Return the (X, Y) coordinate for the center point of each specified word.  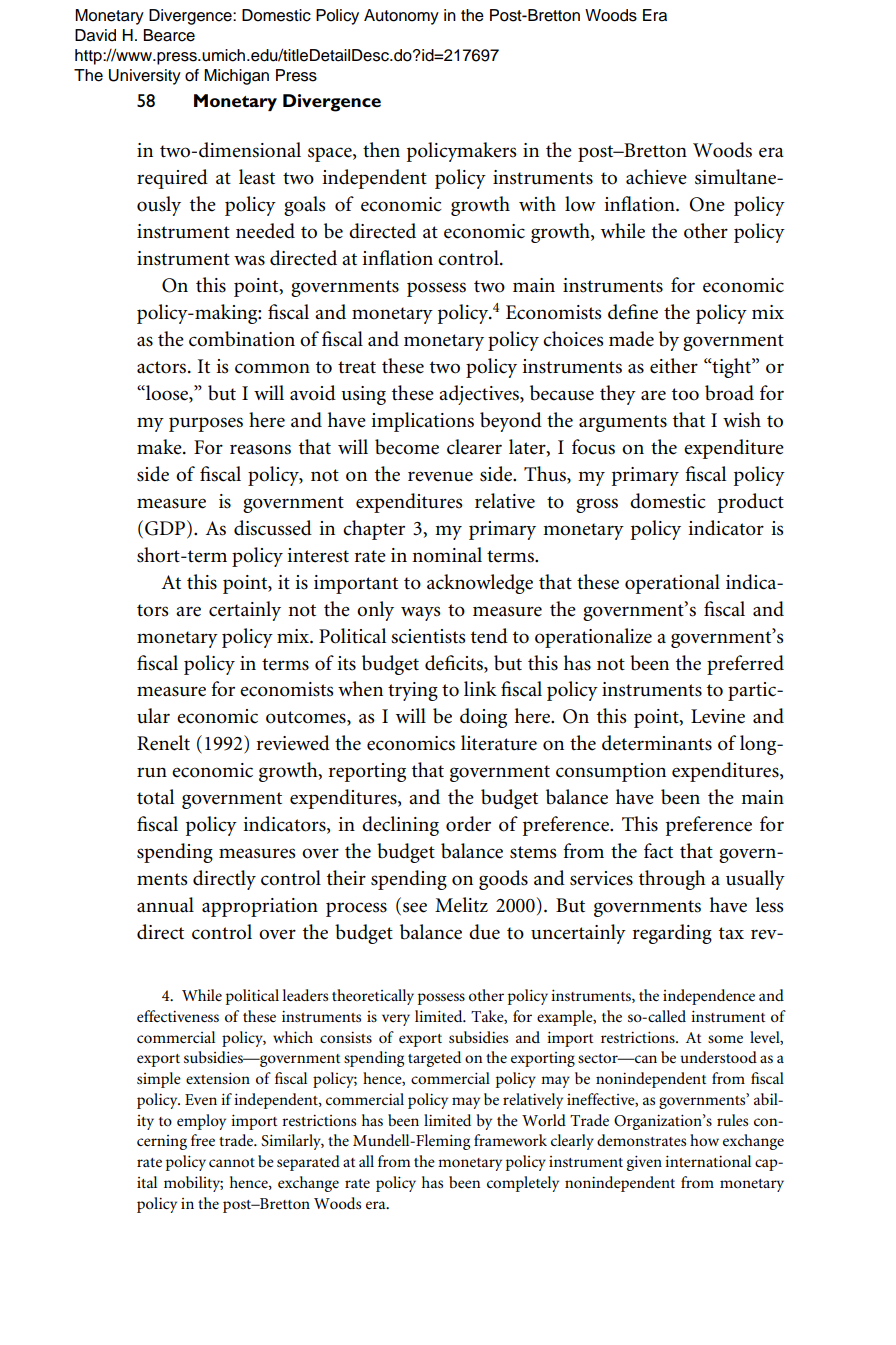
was (249, 260)
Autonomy (401, 17)
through (672, 880)
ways (421, 613)
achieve (656, 177)
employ (201, 1122)
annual (165, 905)
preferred (745, 665)
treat (357, 367)
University (145, 77)
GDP (166, 528)
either (674, 366)
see (415, 907)
